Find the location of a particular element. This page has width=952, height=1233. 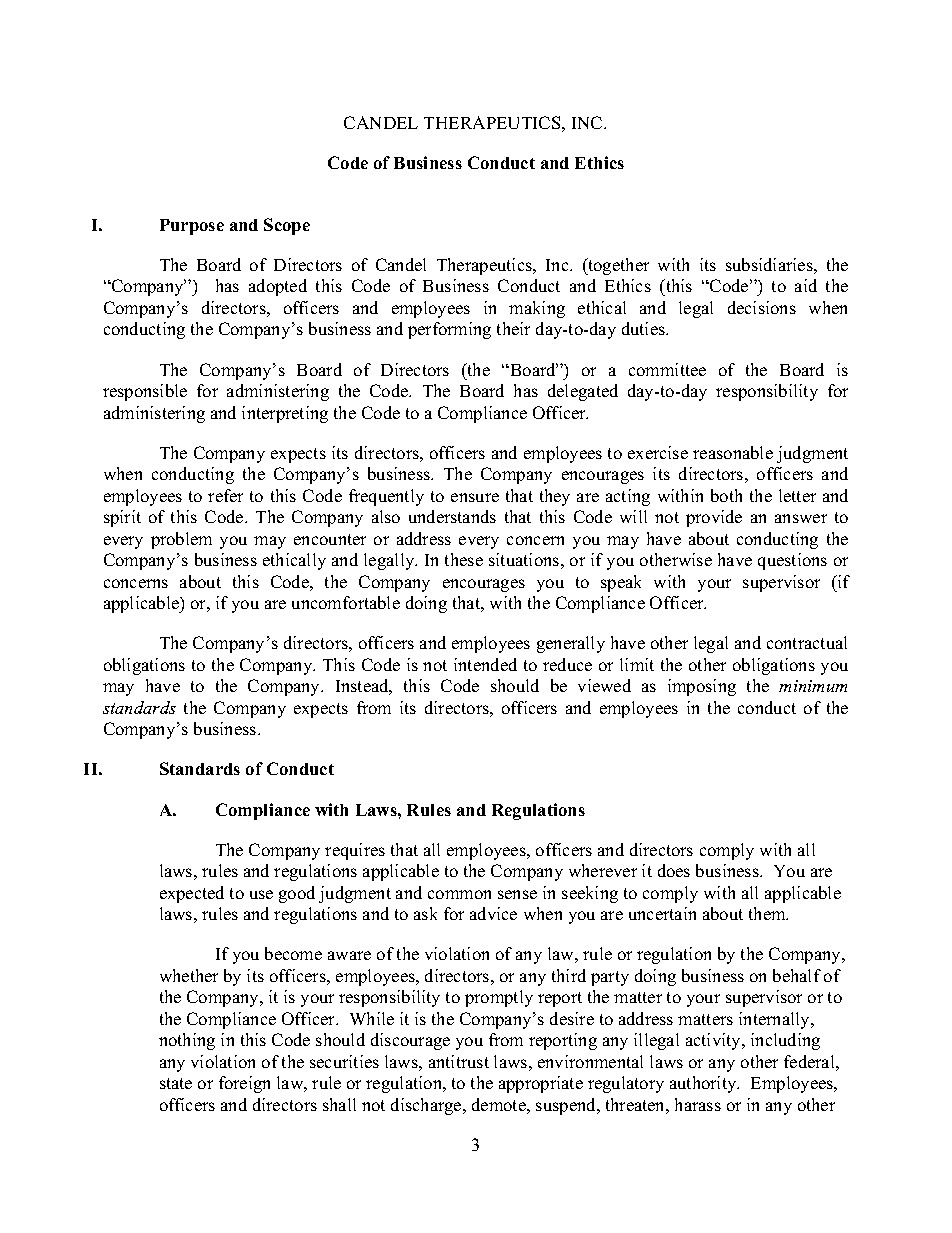

problem is located at coordinates (181, 540).
